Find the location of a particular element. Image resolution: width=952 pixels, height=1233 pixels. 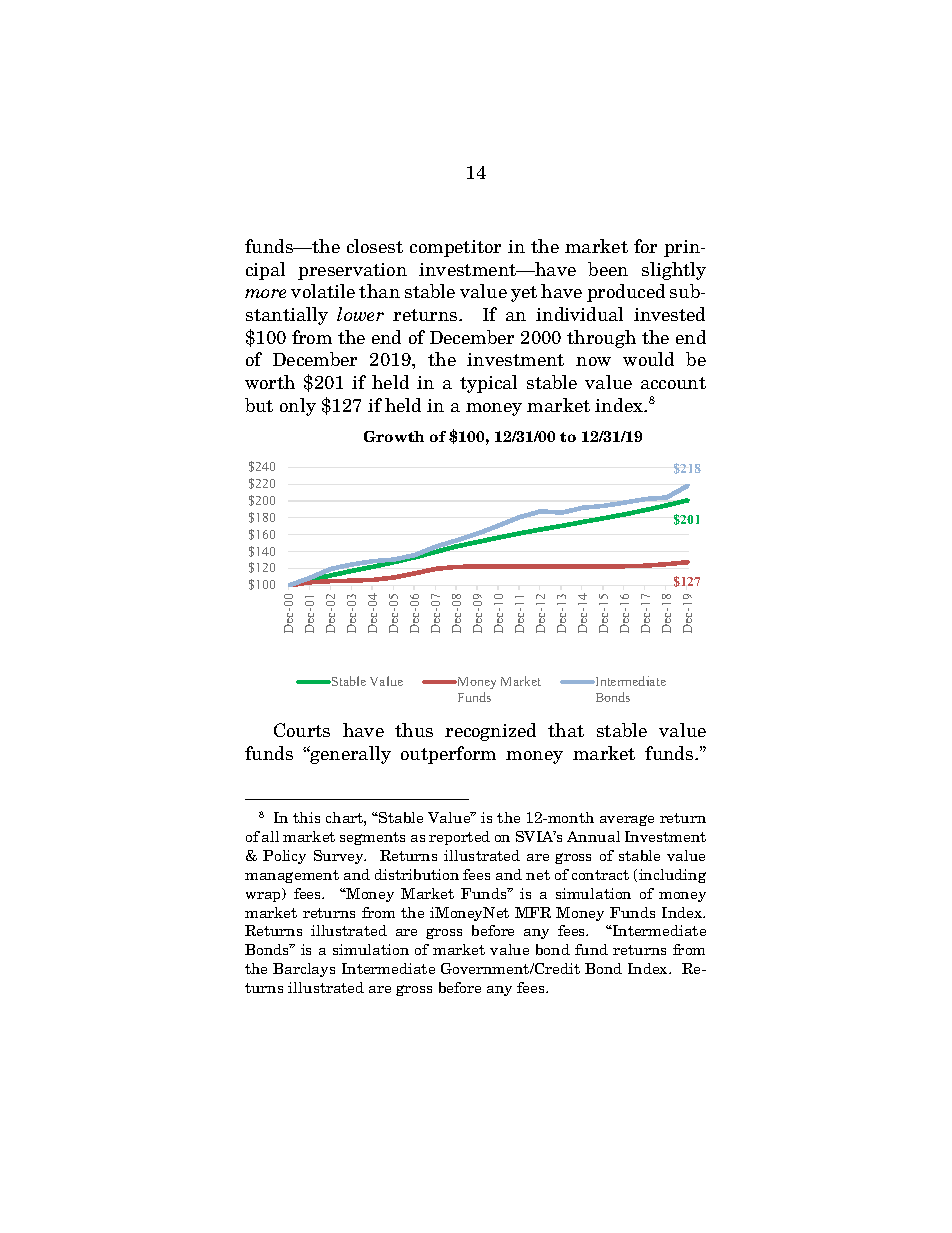

competitor is located at coordinates (455, 248).
